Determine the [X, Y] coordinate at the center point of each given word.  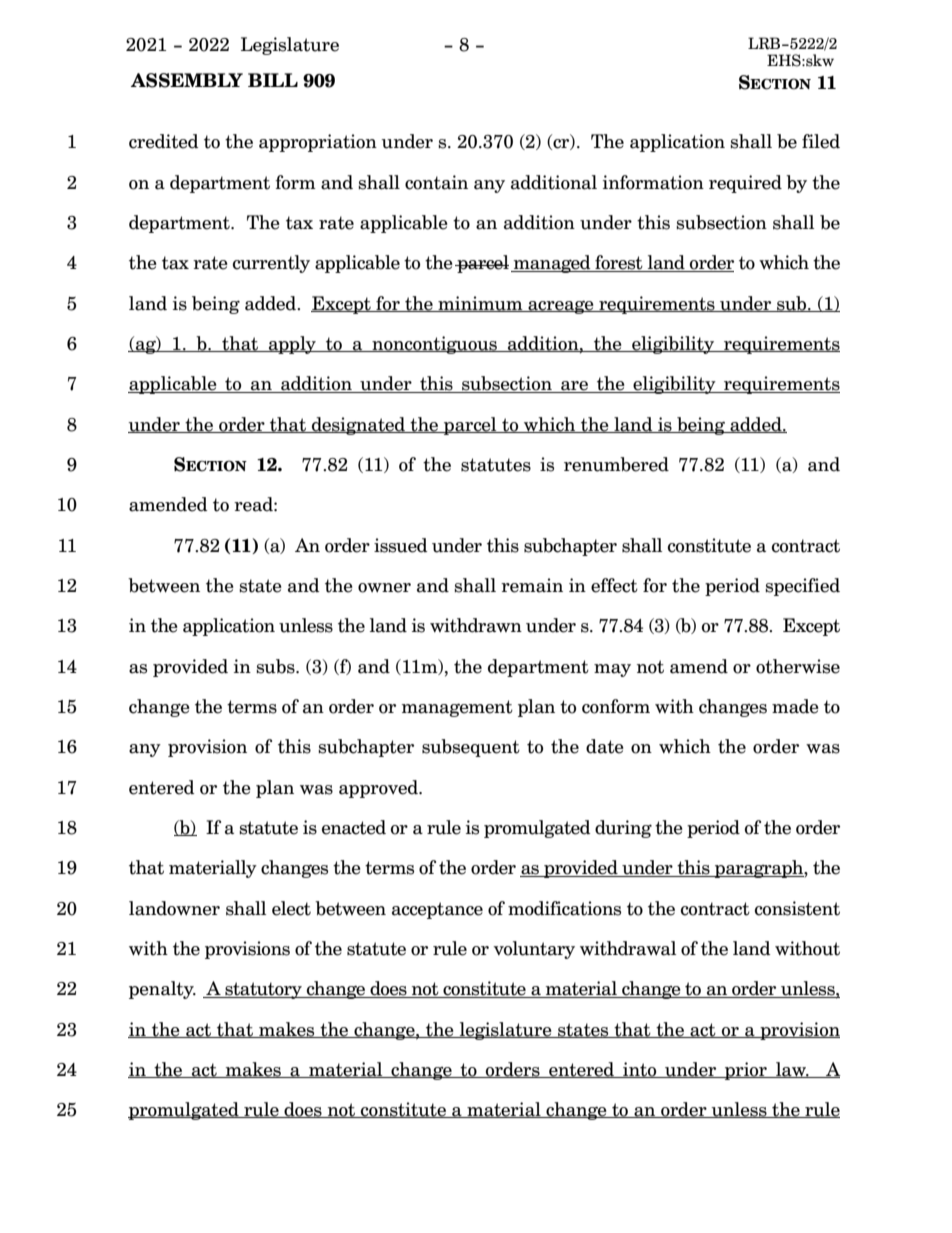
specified [802, 587]
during [623, 829]
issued [401, 545]
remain [532, 585]
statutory [263, 990]
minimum [480, 304]
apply [292, 345]
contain [436, 182]
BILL [273, 80]
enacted [354, 827]
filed [821, 141]
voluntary [534, 950]
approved [379, 789]
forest [619, 263]
